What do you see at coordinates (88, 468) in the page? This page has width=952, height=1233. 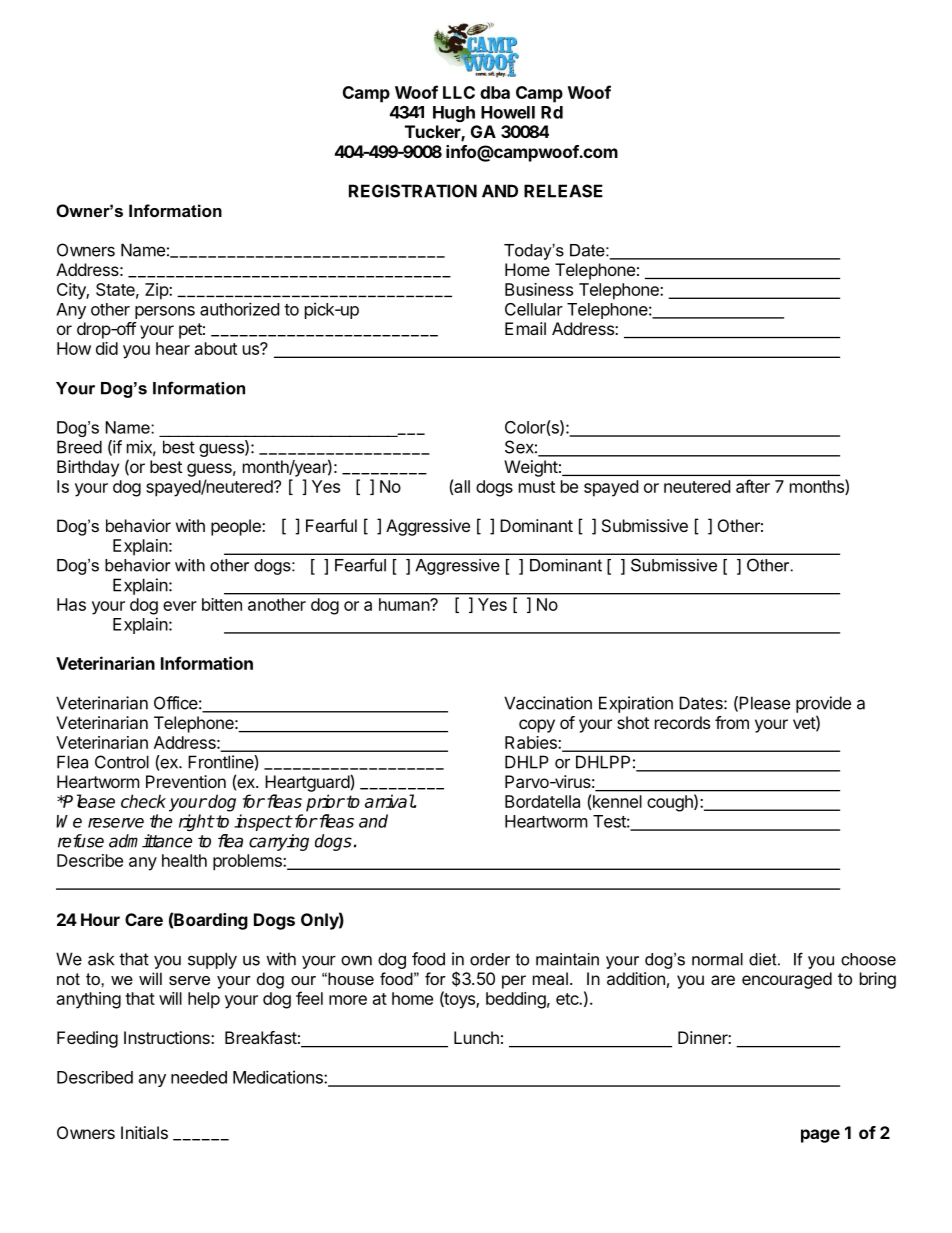 I see `Birthday` at bounding box center [88, 468].
